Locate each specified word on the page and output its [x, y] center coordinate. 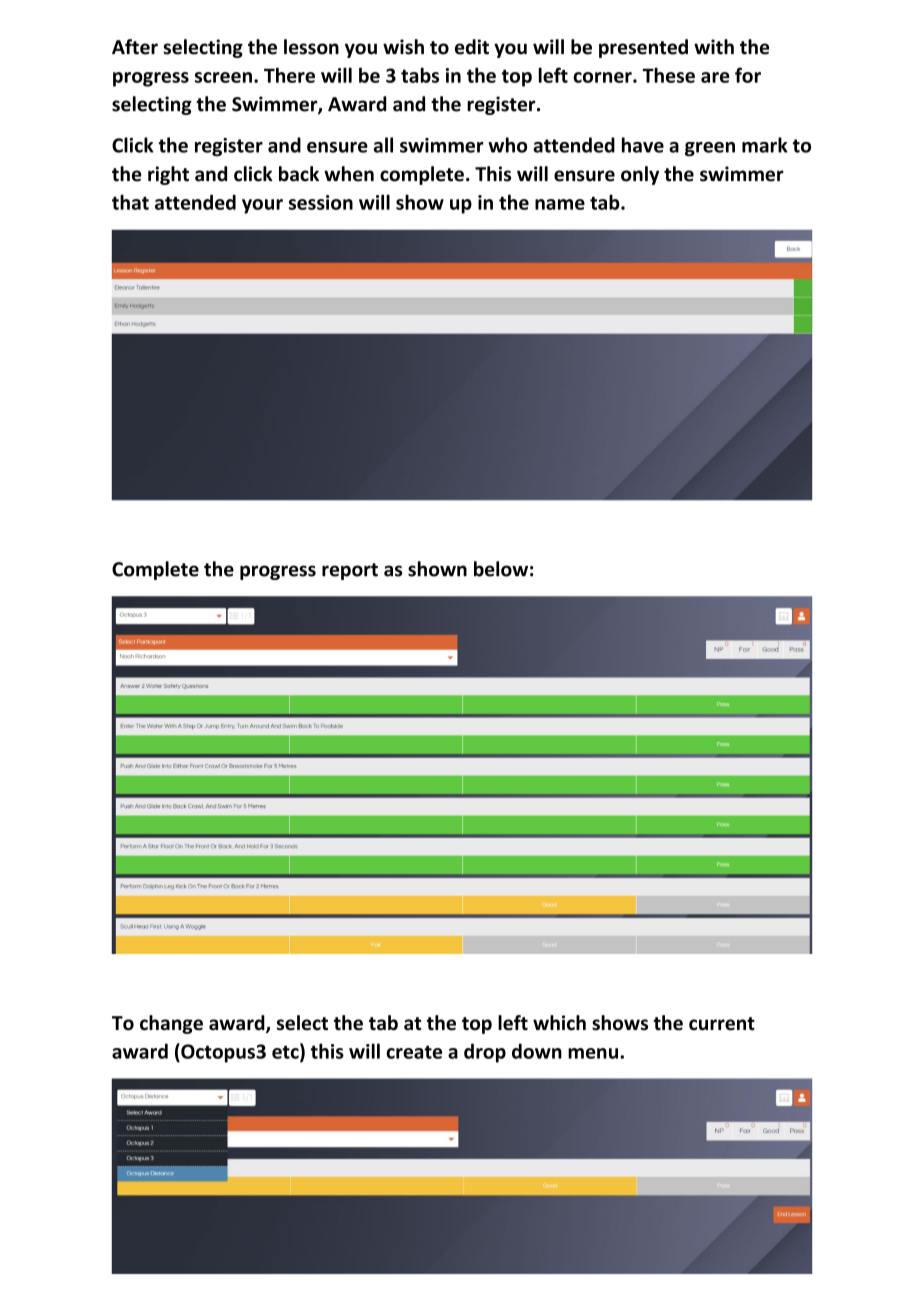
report [350, 571]
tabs [420, 75]
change [171, 1024]
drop [485, 1053]
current [722, 1024]
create [414, 1052]
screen [223, 77]
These [668, 75]
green [710, 149]
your [262, 206]
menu [593, 1053]
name [560, 204]
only [640, 175]
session [321, 202]
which [559, 1023]
